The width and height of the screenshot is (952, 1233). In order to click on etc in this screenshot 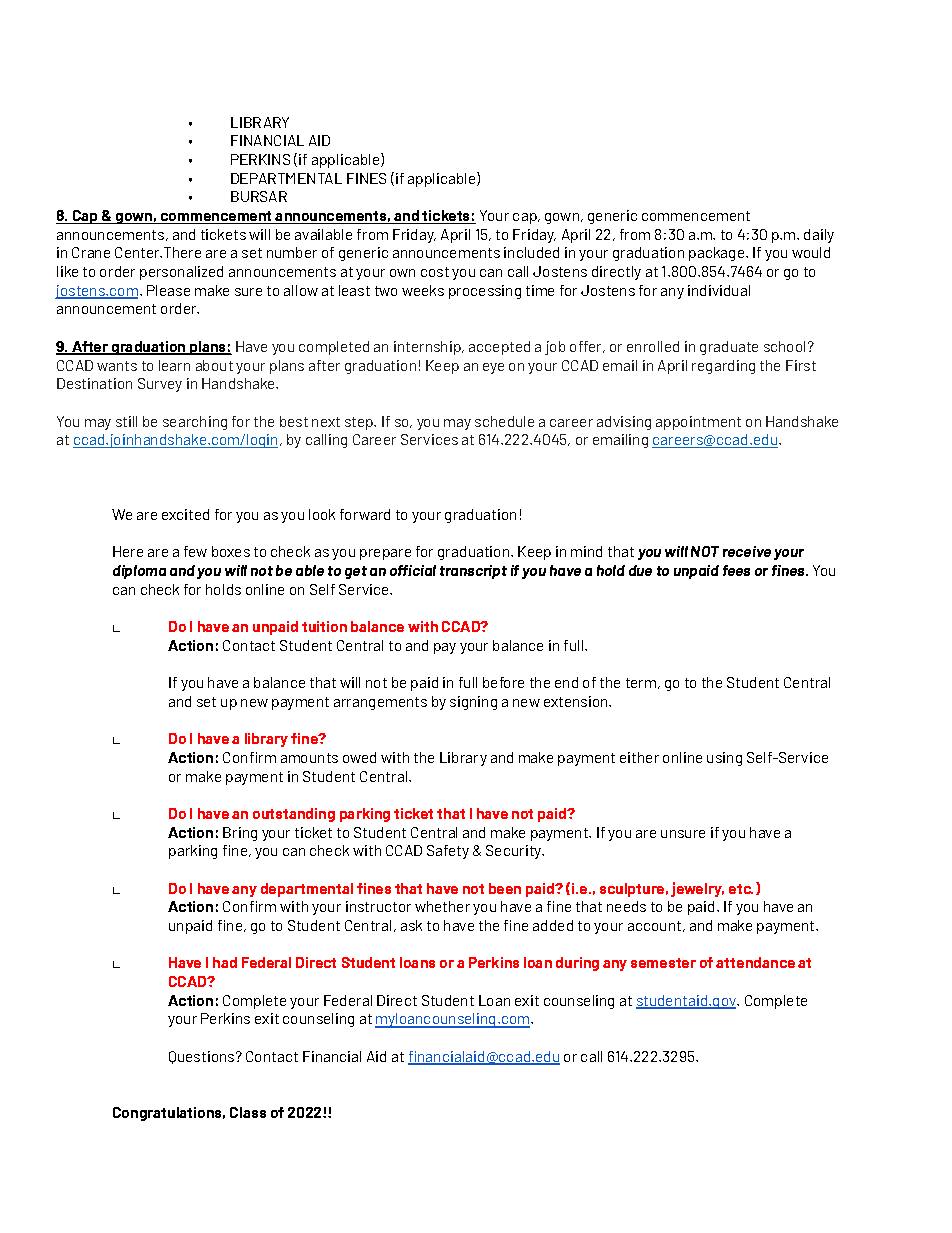, I will do `click(741, 889)`.
